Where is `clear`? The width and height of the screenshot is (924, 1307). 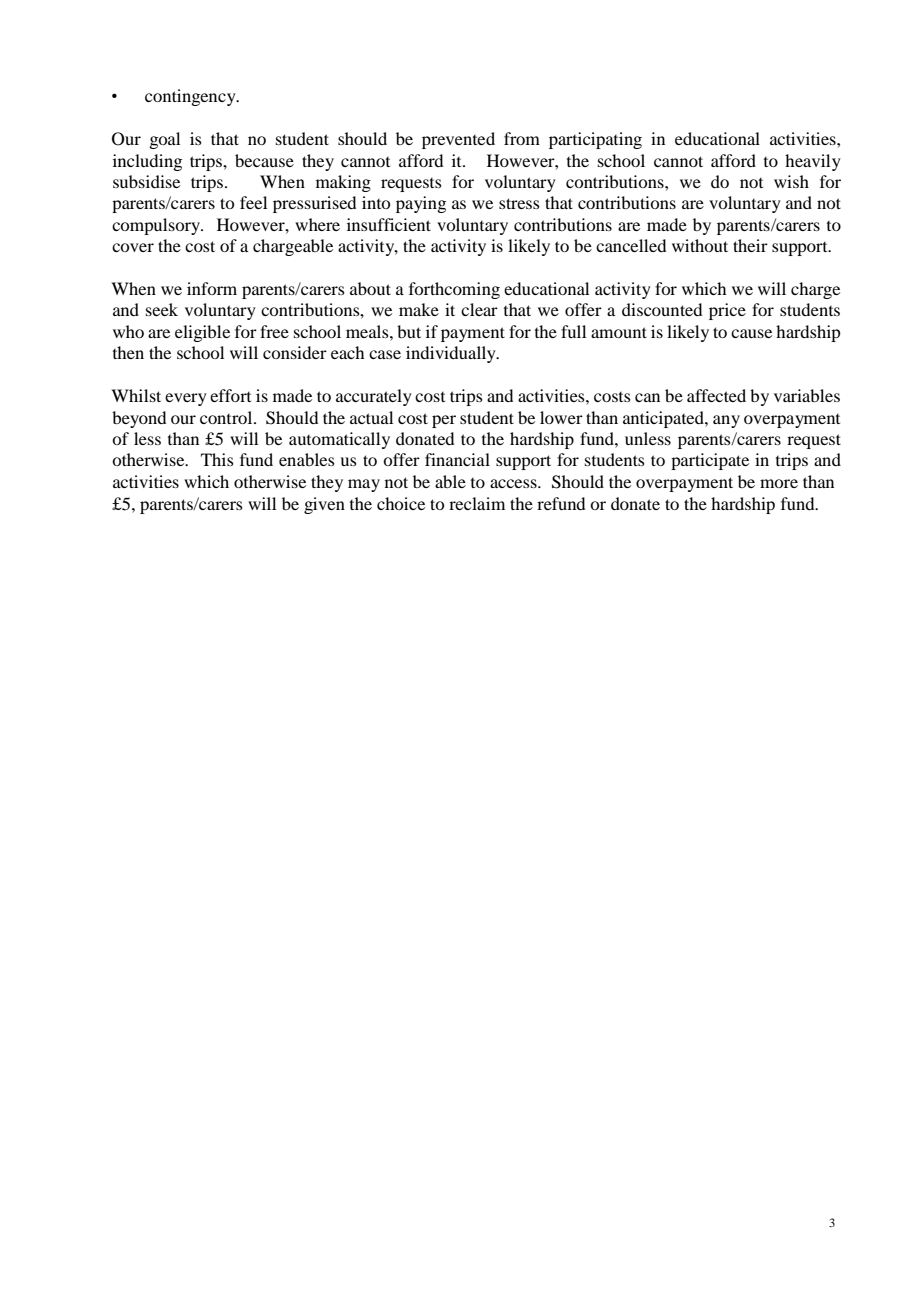
clear is located at coordinates (479, 309).
